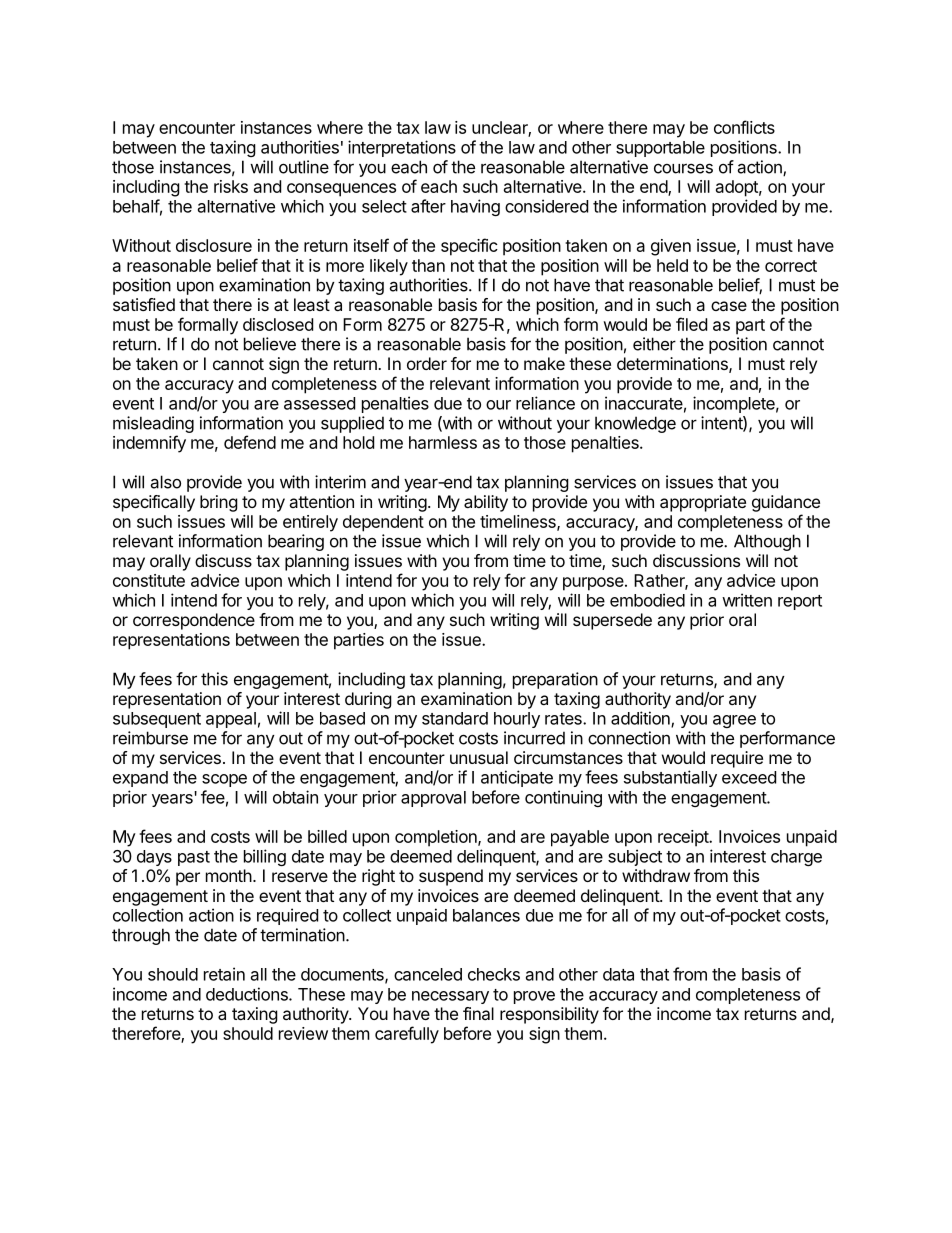  Describe the element at coordinates (443, 442) in the screenshot. I see `harmless` at that location.
